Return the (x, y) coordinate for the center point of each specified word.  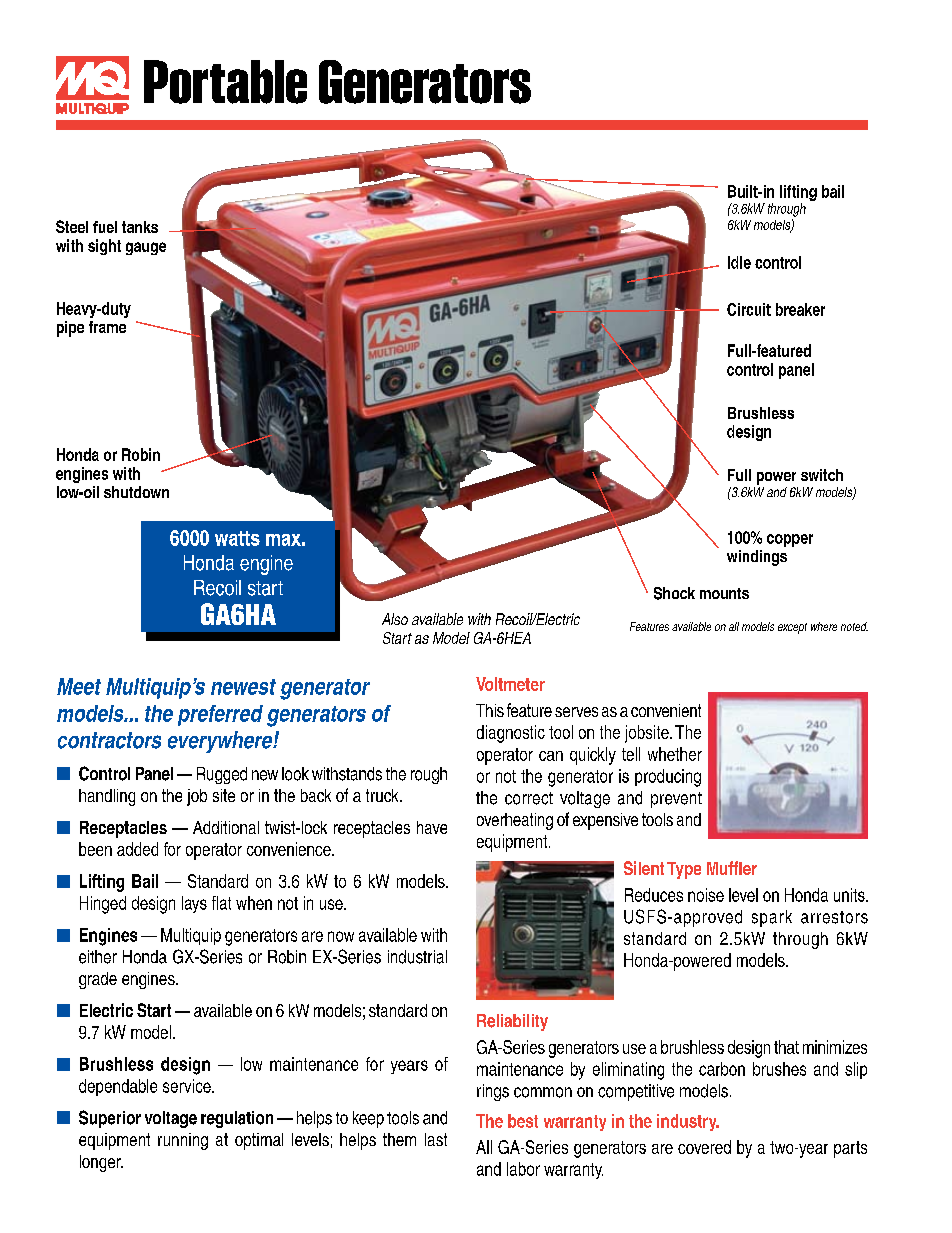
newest (243, 687)
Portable (225, 82)
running (183, 1141)
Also (395, 619)
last (436, 1139)
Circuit (749, 309)
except (792, 628)
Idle (739, 262)
